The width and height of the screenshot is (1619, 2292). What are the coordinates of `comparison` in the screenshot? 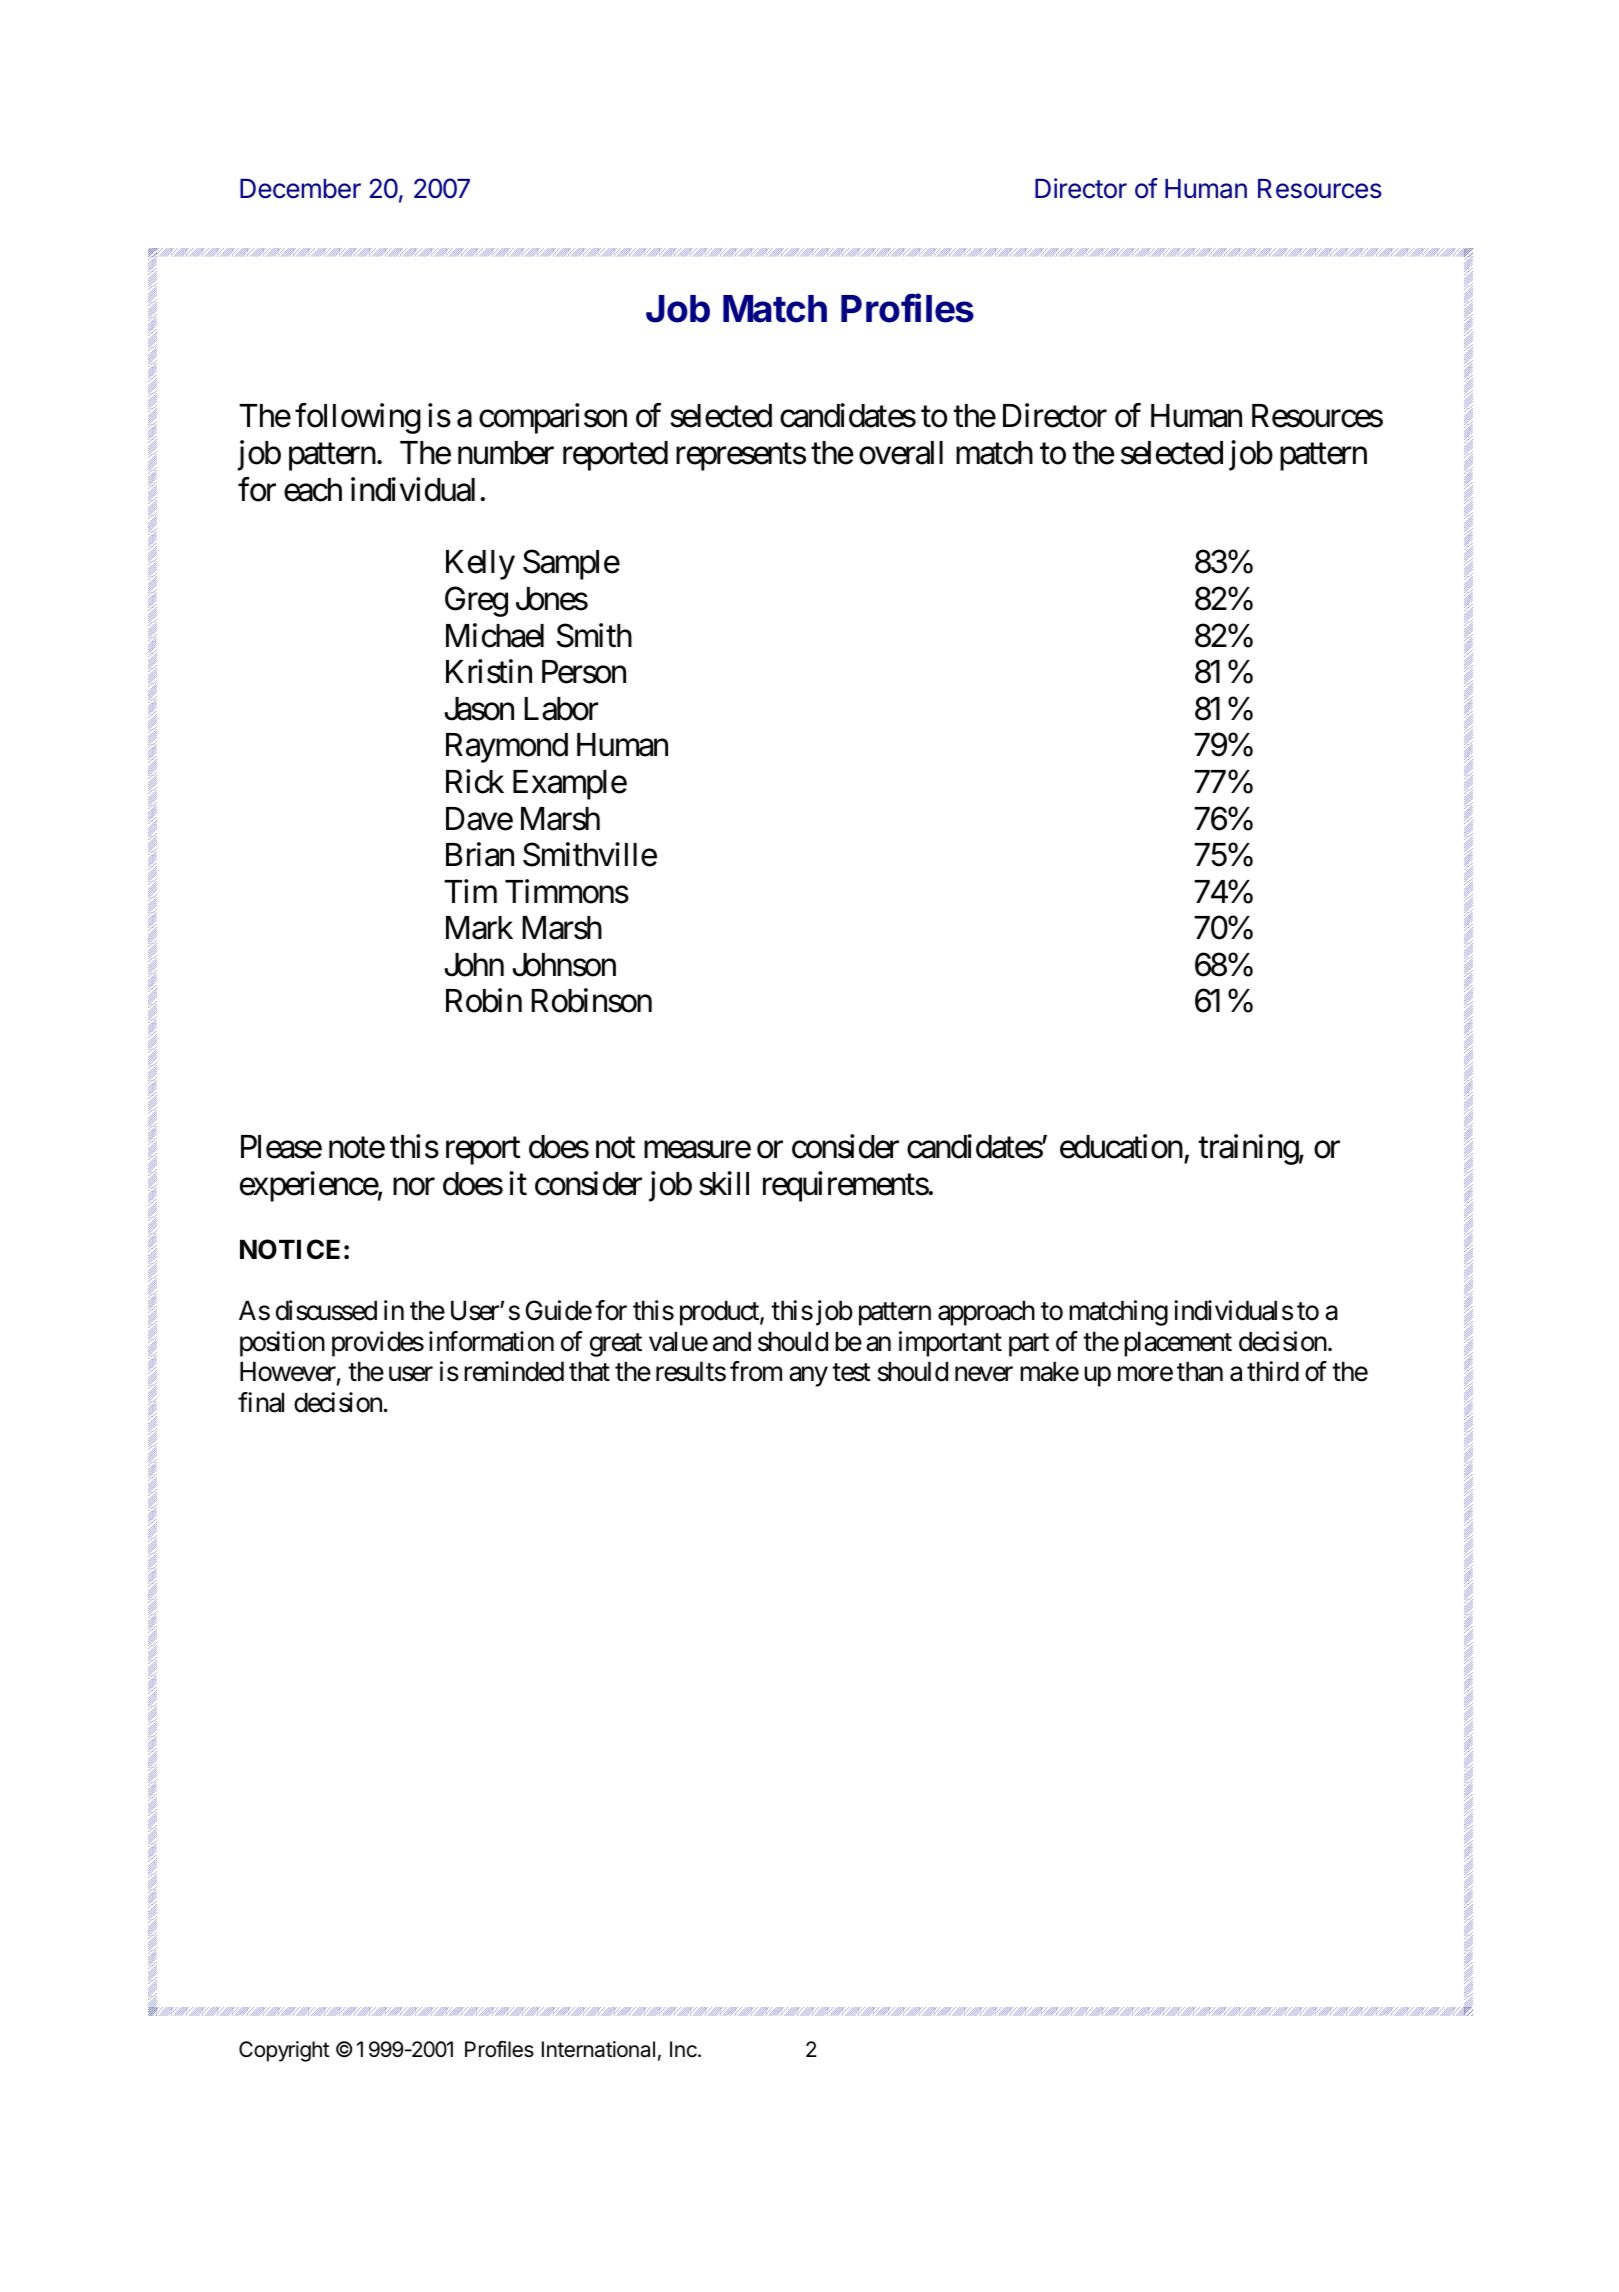 It's located at (553, 419).
